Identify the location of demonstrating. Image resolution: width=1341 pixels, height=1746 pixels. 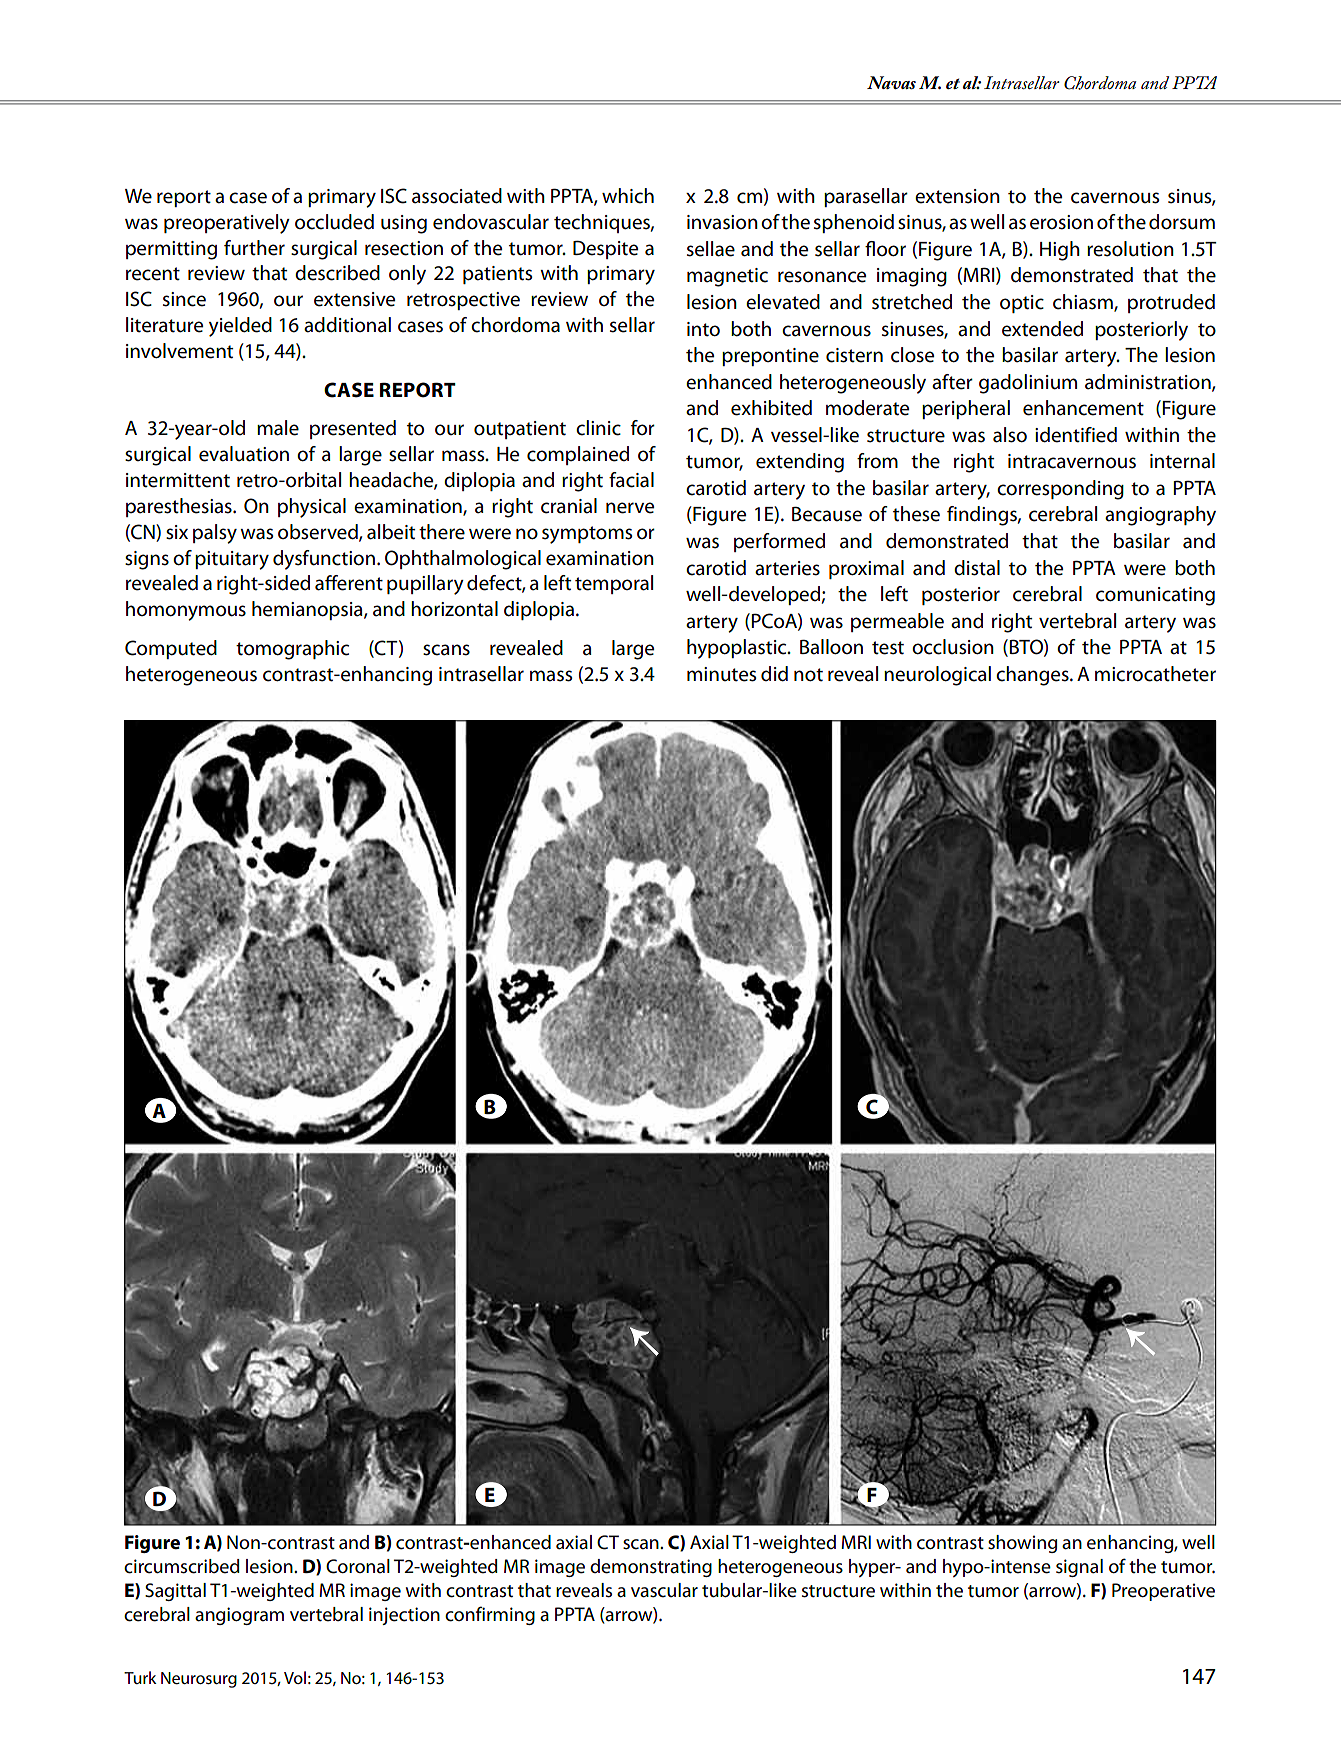
(651, 1568).
